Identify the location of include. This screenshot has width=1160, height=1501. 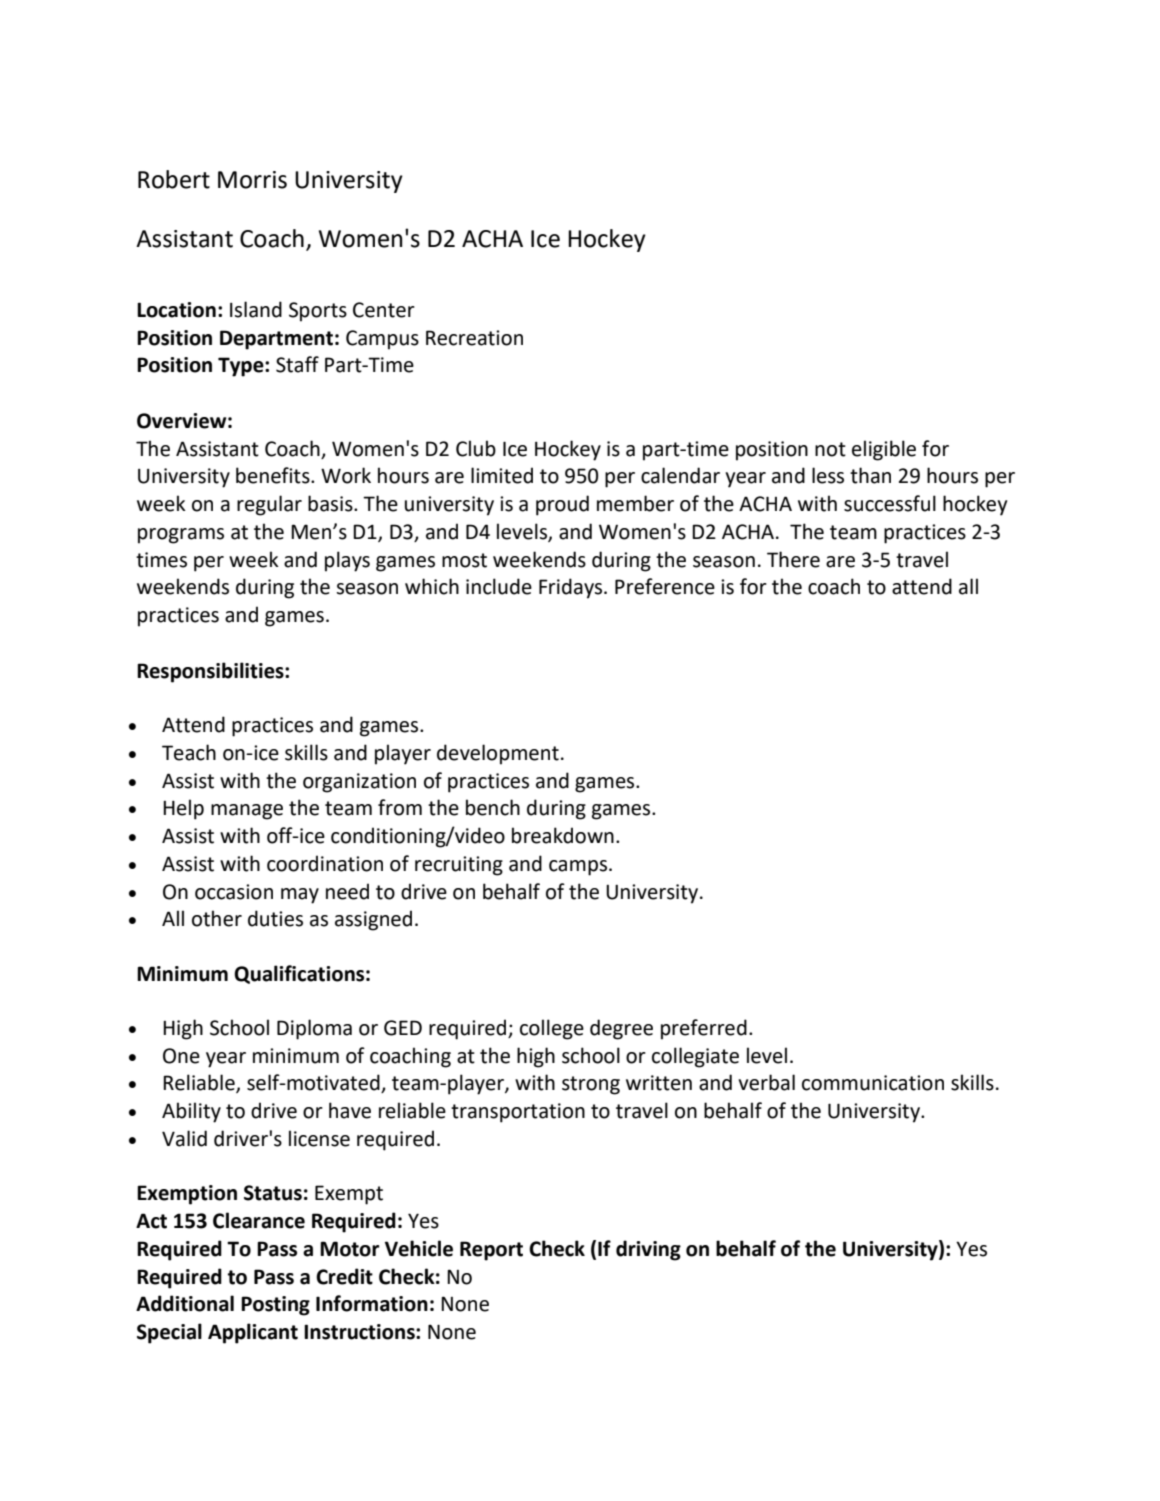
(499, 586).
